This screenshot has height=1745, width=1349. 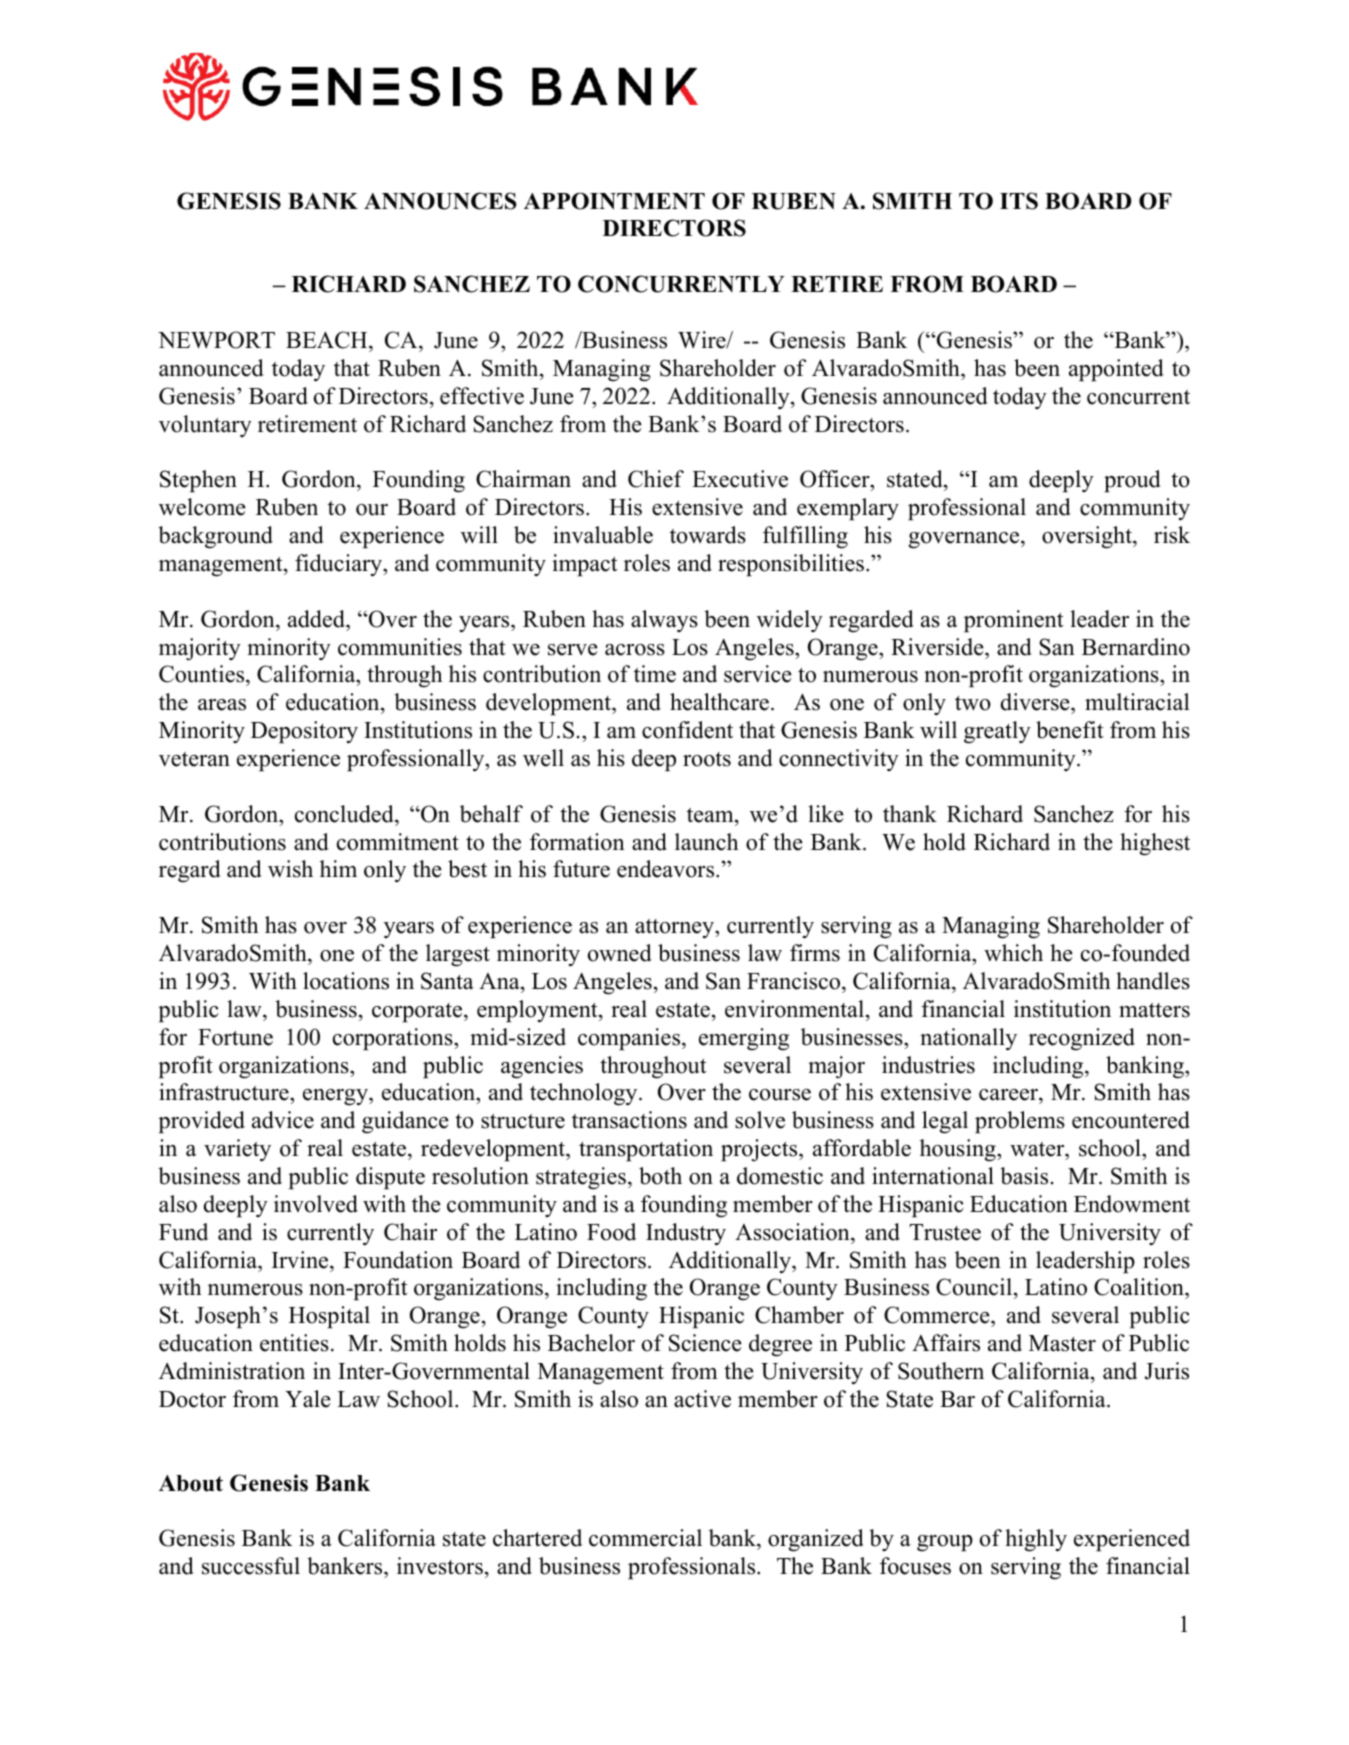 What do you see at coordinates (645, 1538) in the screenshot?
I see `commercial` at bounding box center [645, 1538].
